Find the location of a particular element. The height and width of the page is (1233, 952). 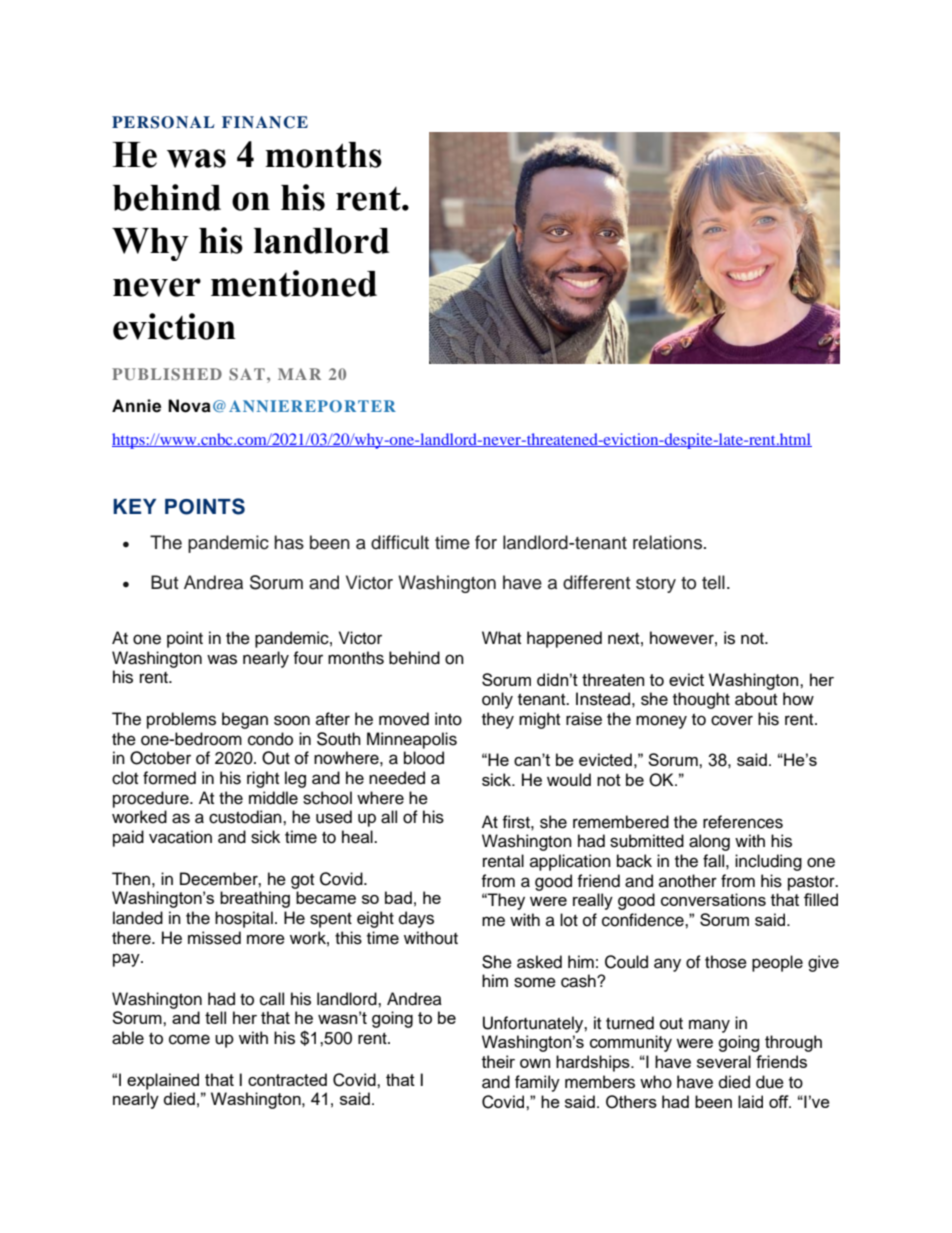

blood is located at coordinates (424, 758).
